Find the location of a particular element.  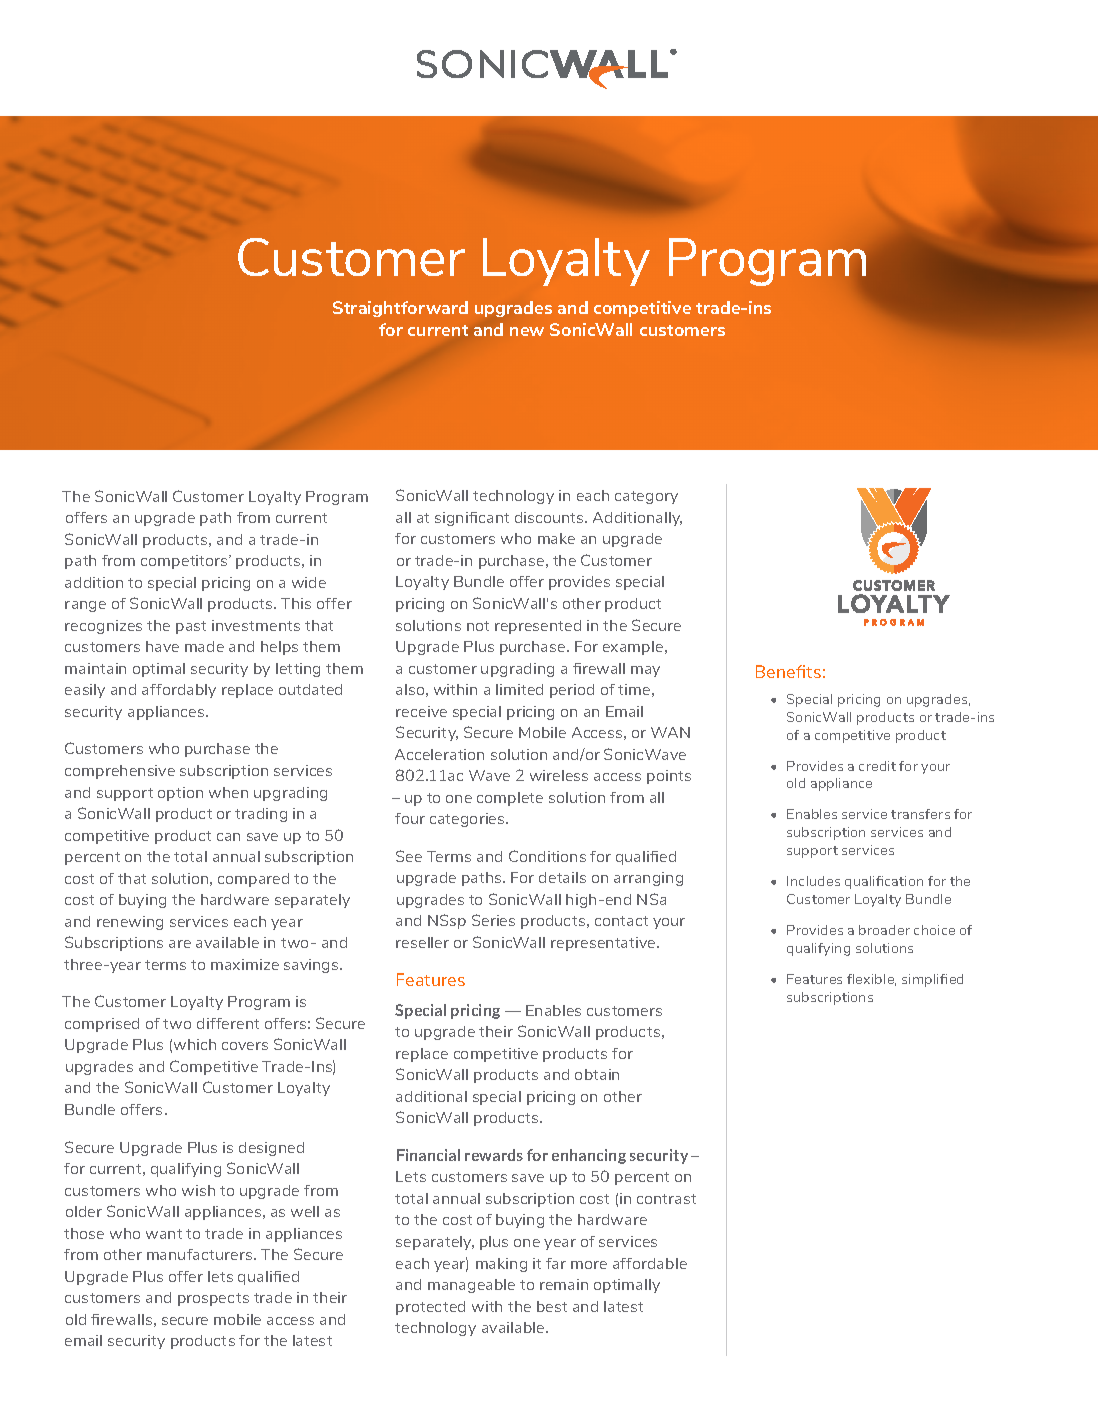

may is located at coordinates (645, 671).
